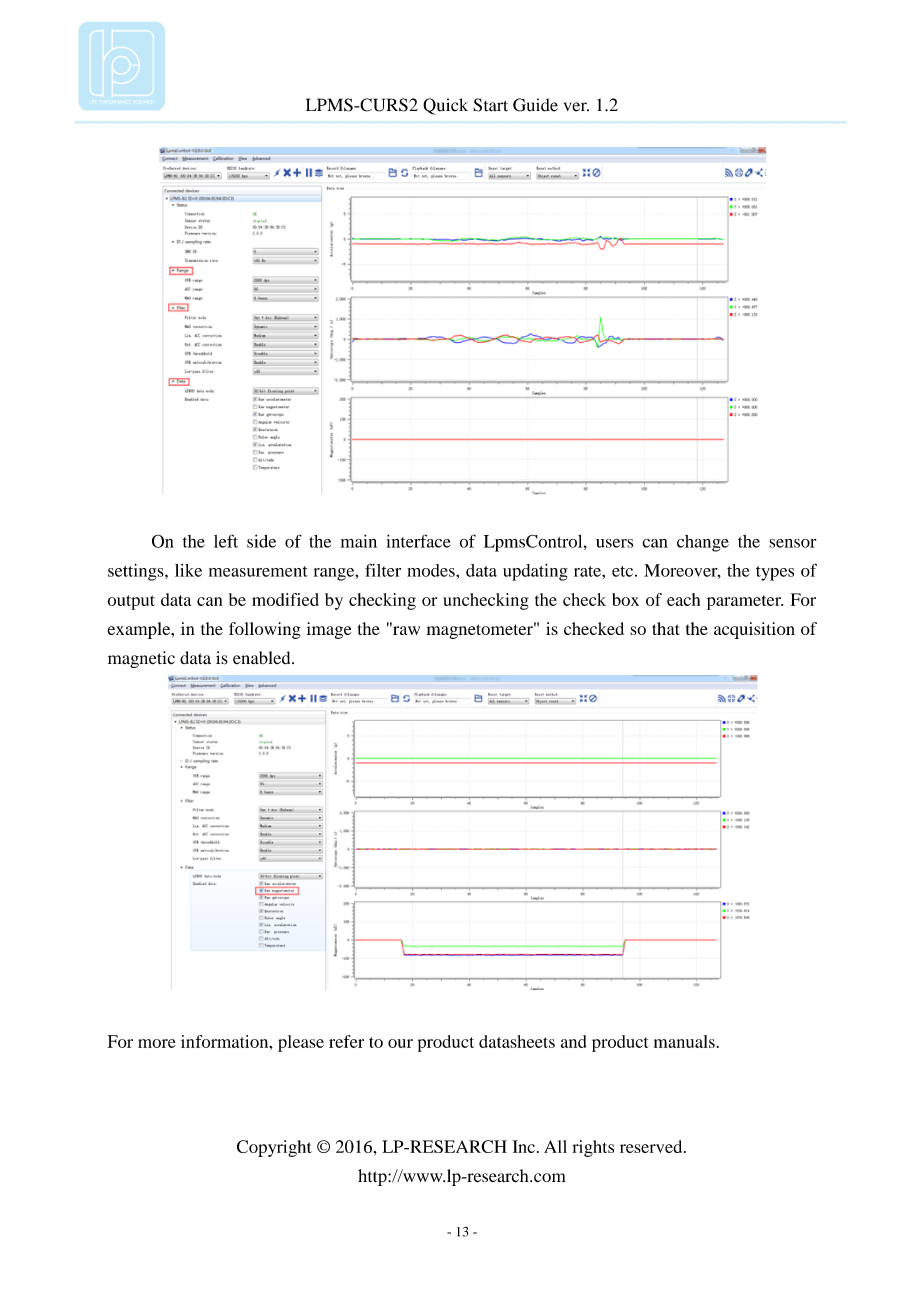  What do you see at coordinates (535, 105) in the screenshot?
I see `Guide` at bounding box center [535, 105].
